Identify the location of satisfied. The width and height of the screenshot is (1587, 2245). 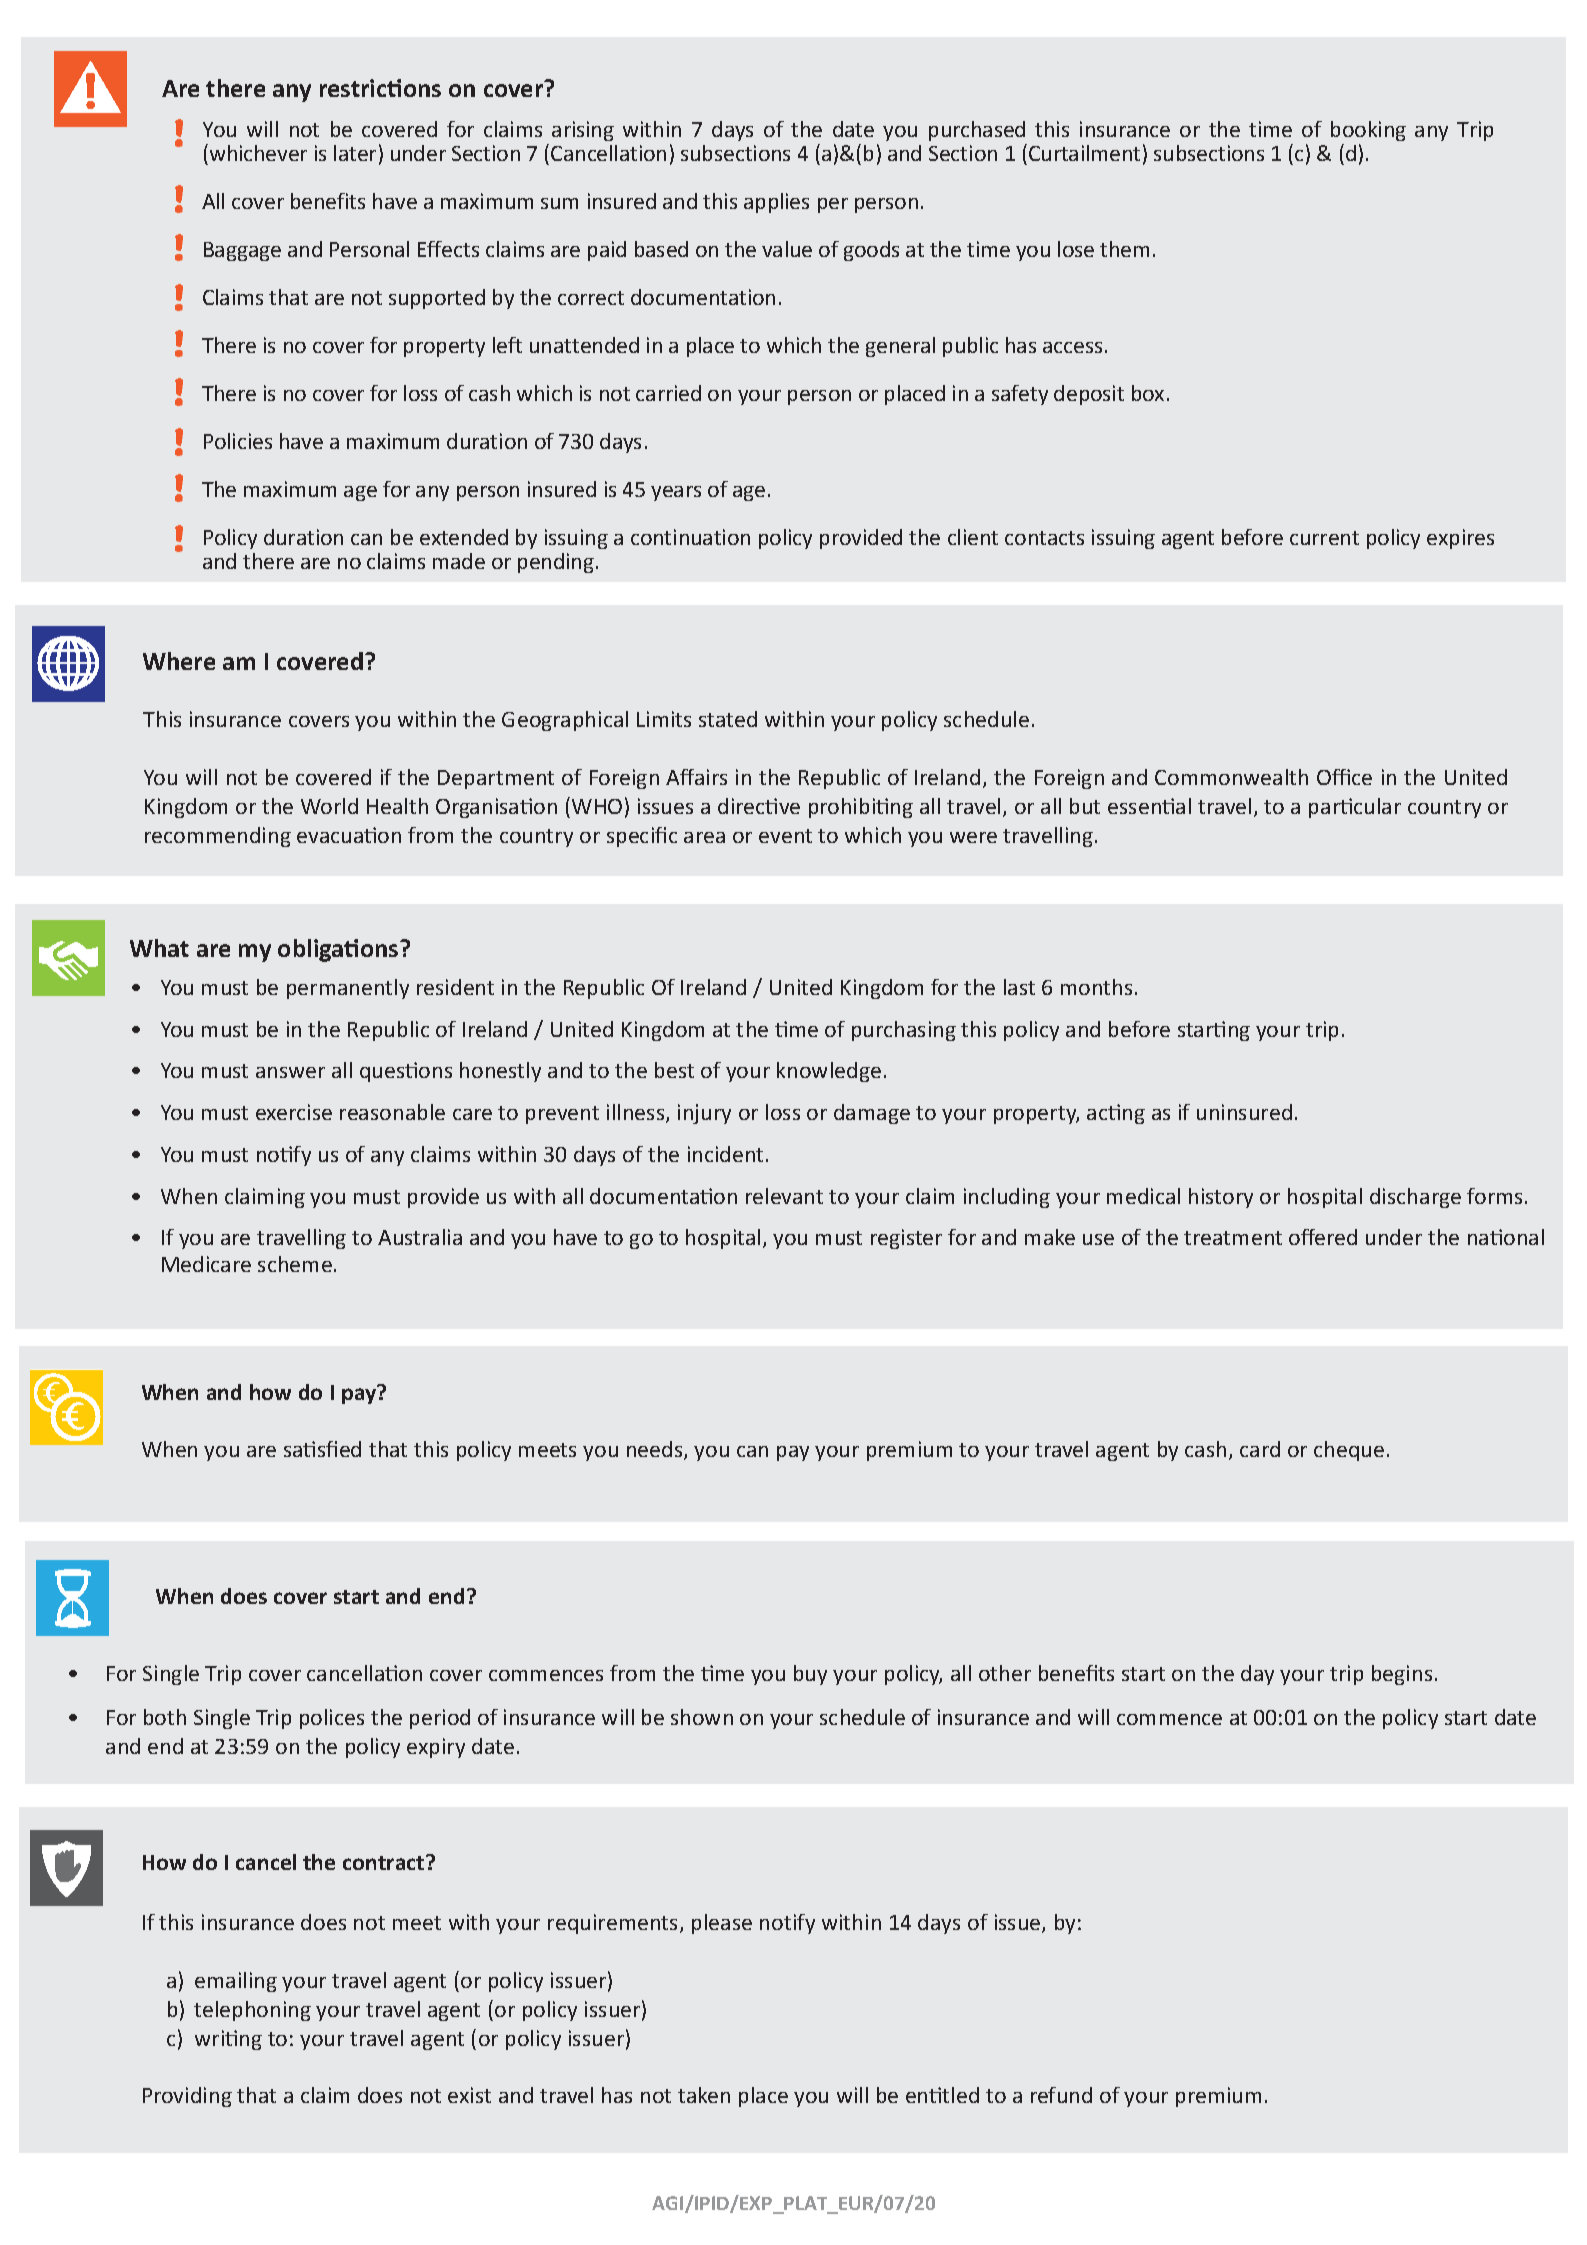
(322, 1449).
